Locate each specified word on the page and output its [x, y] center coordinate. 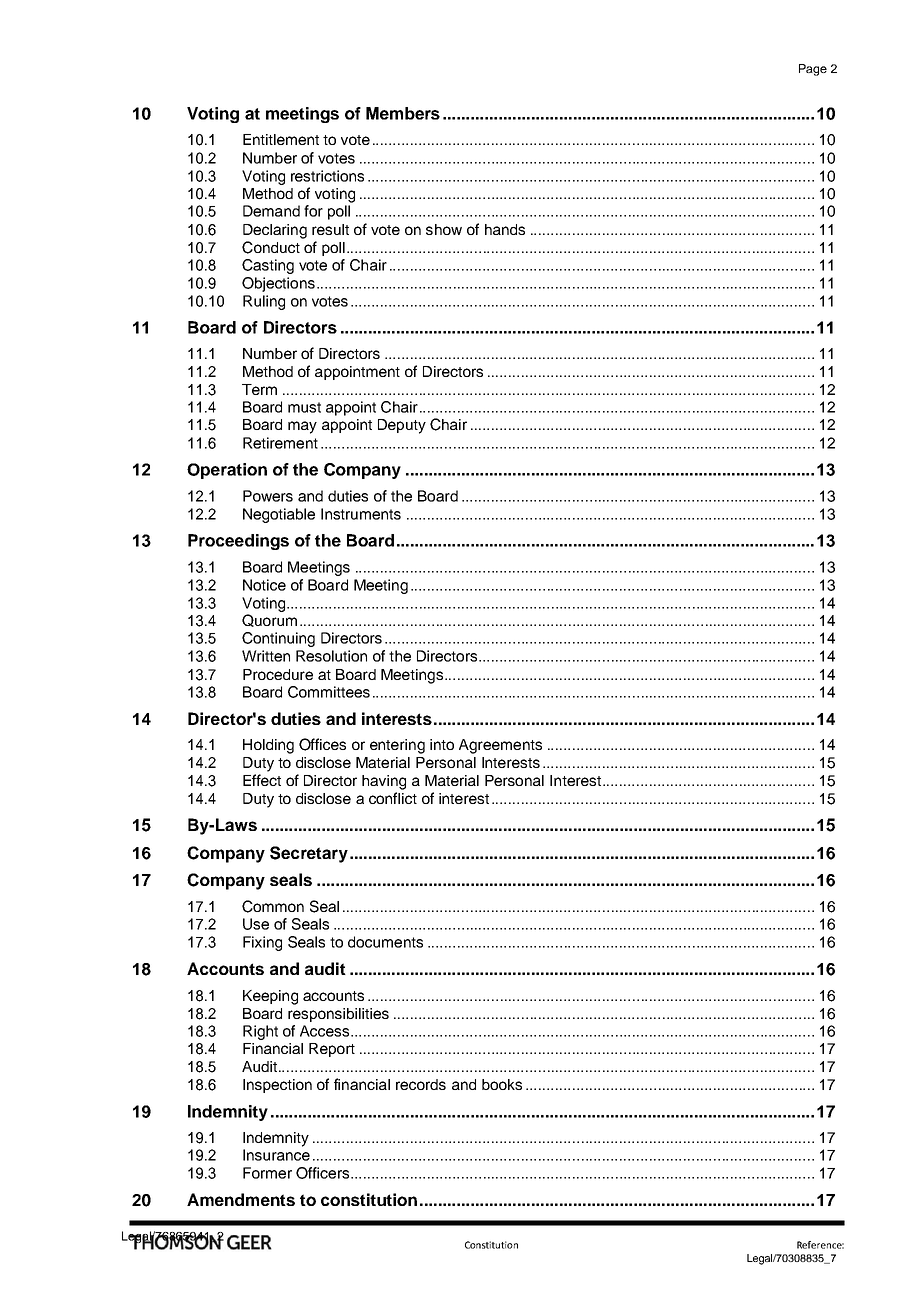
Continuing [278, 639]
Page [813, 70]
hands [505, 229]
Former [267, 1173]
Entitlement [281, 139]
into [442, 744]
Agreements [500, 746]
